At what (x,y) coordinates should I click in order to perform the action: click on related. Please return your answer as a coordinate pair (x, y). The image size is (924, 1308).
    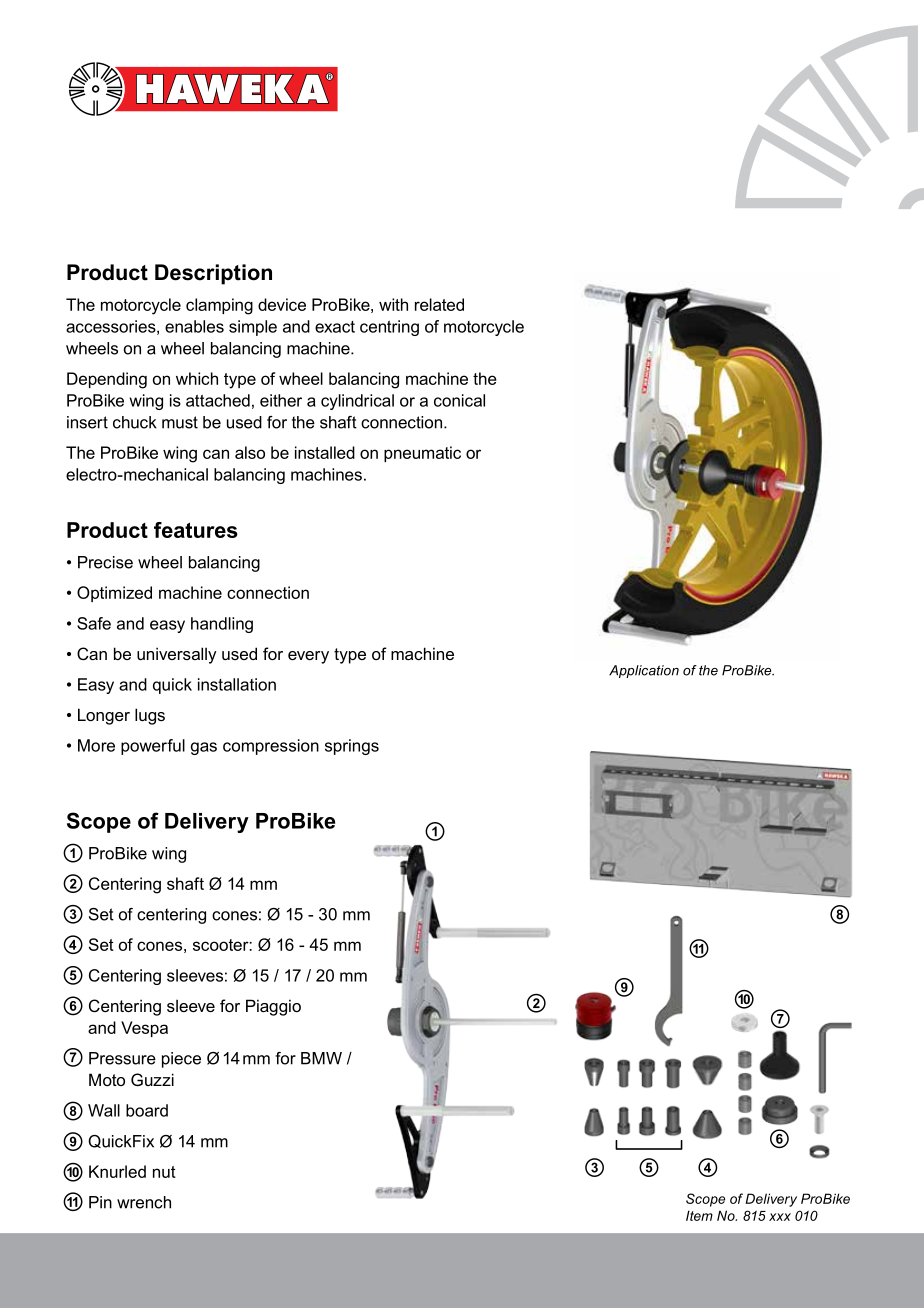
    Looking at the image, I should click on (439, 304).
